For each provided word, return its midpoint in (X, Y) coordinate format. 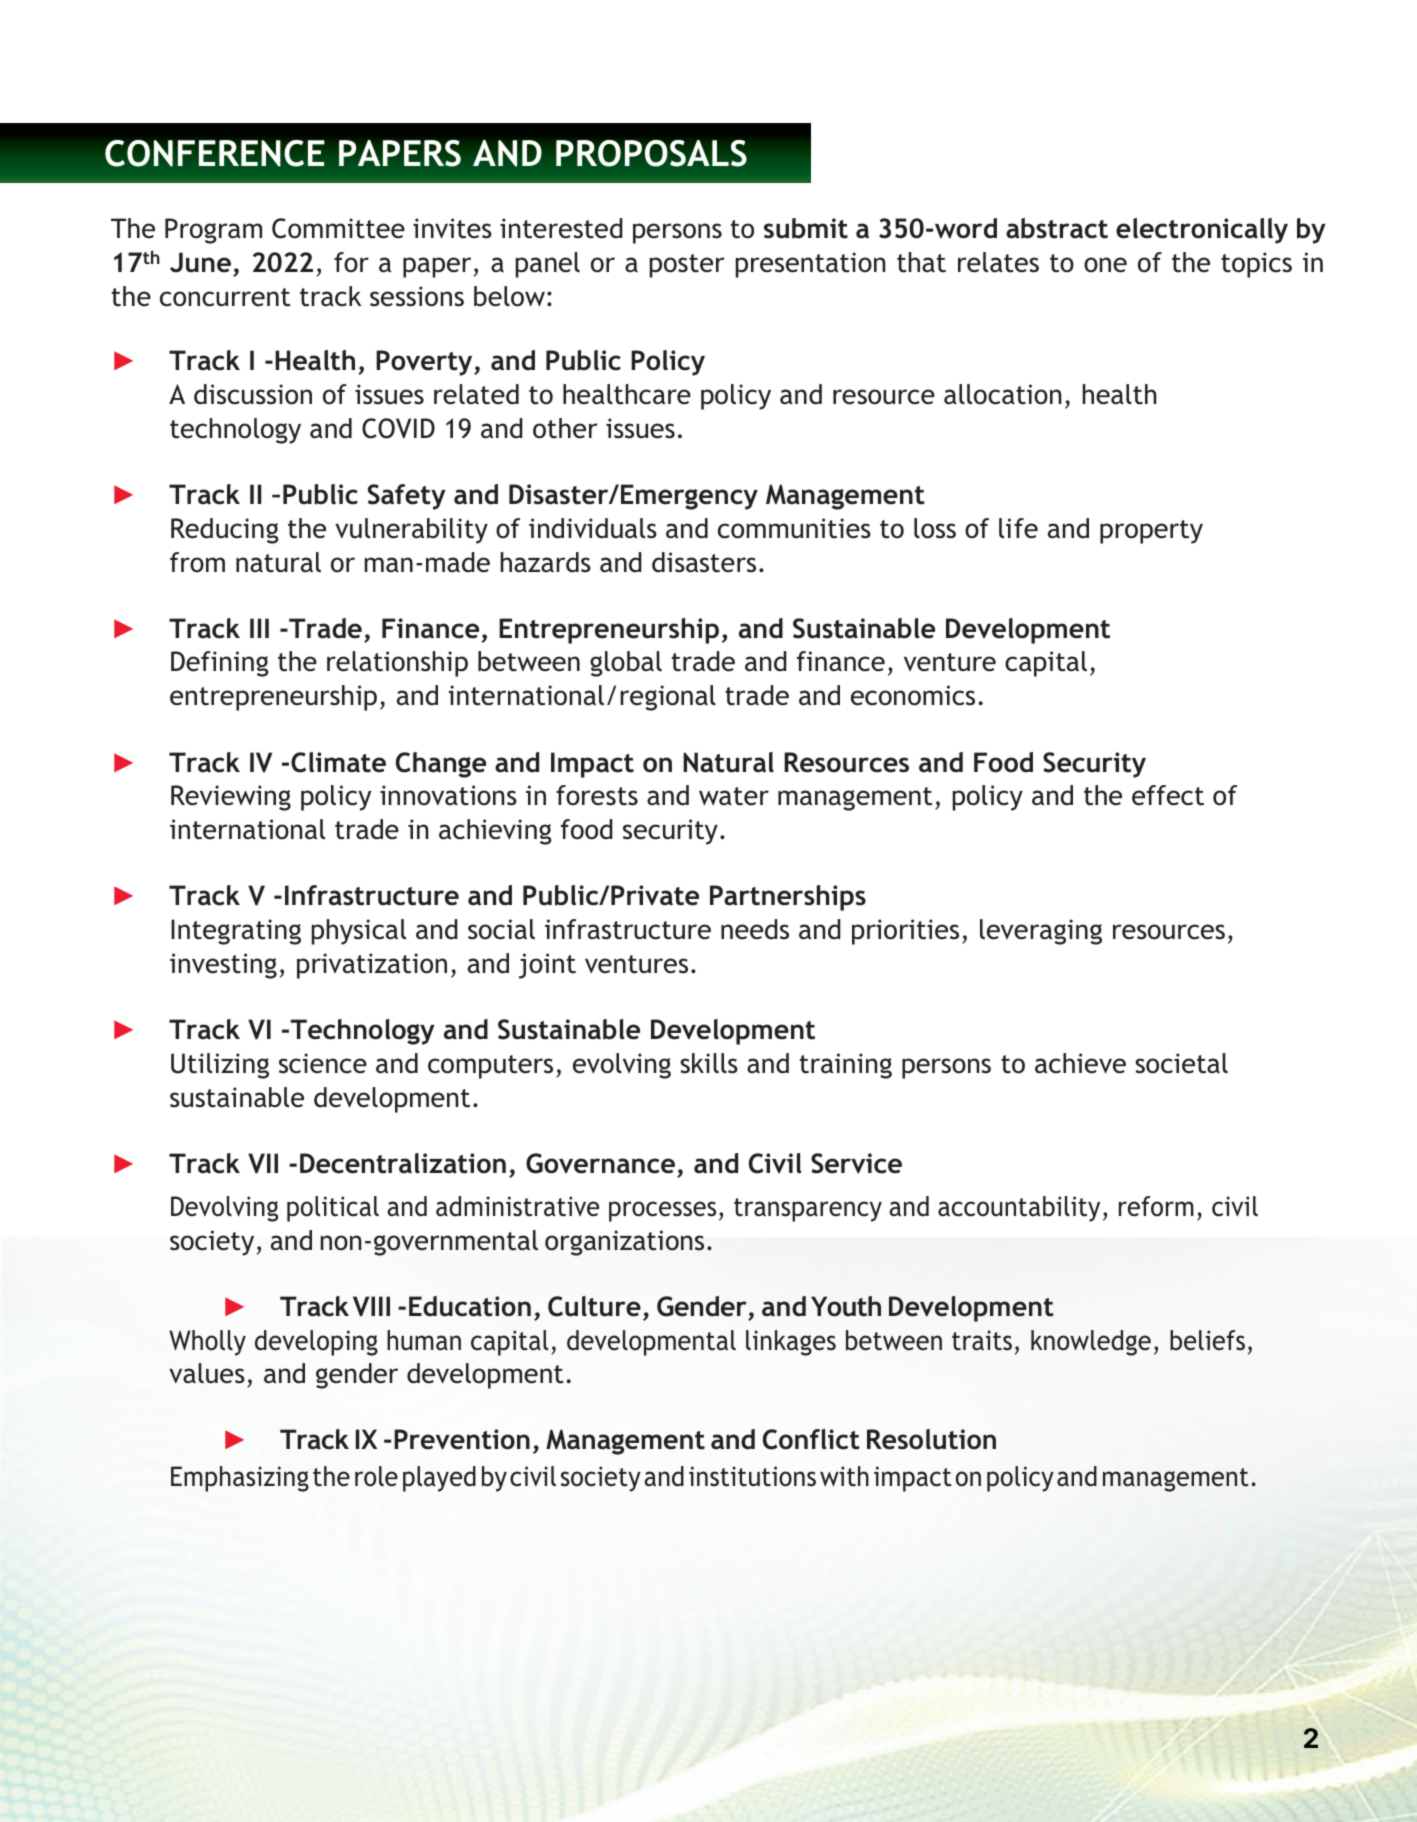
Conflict (811, 1439)
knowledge (1091, 1343)
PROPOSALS (651, 153)
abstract (1057, 228)
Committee (338, 228)
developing (316, 1343)
